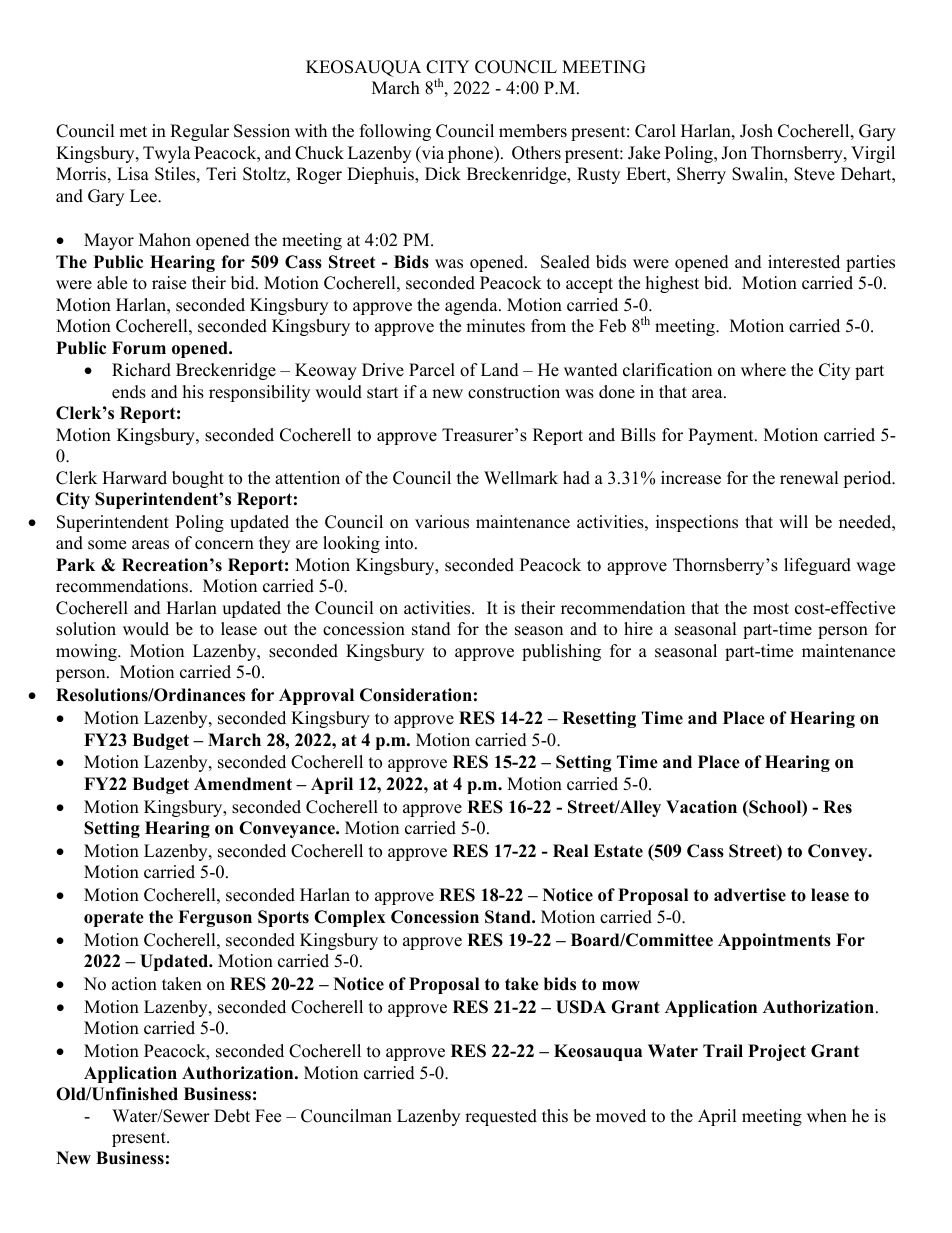  Describe the element at coordinates (750, 895) in the document. I see `advertise` at that location.
